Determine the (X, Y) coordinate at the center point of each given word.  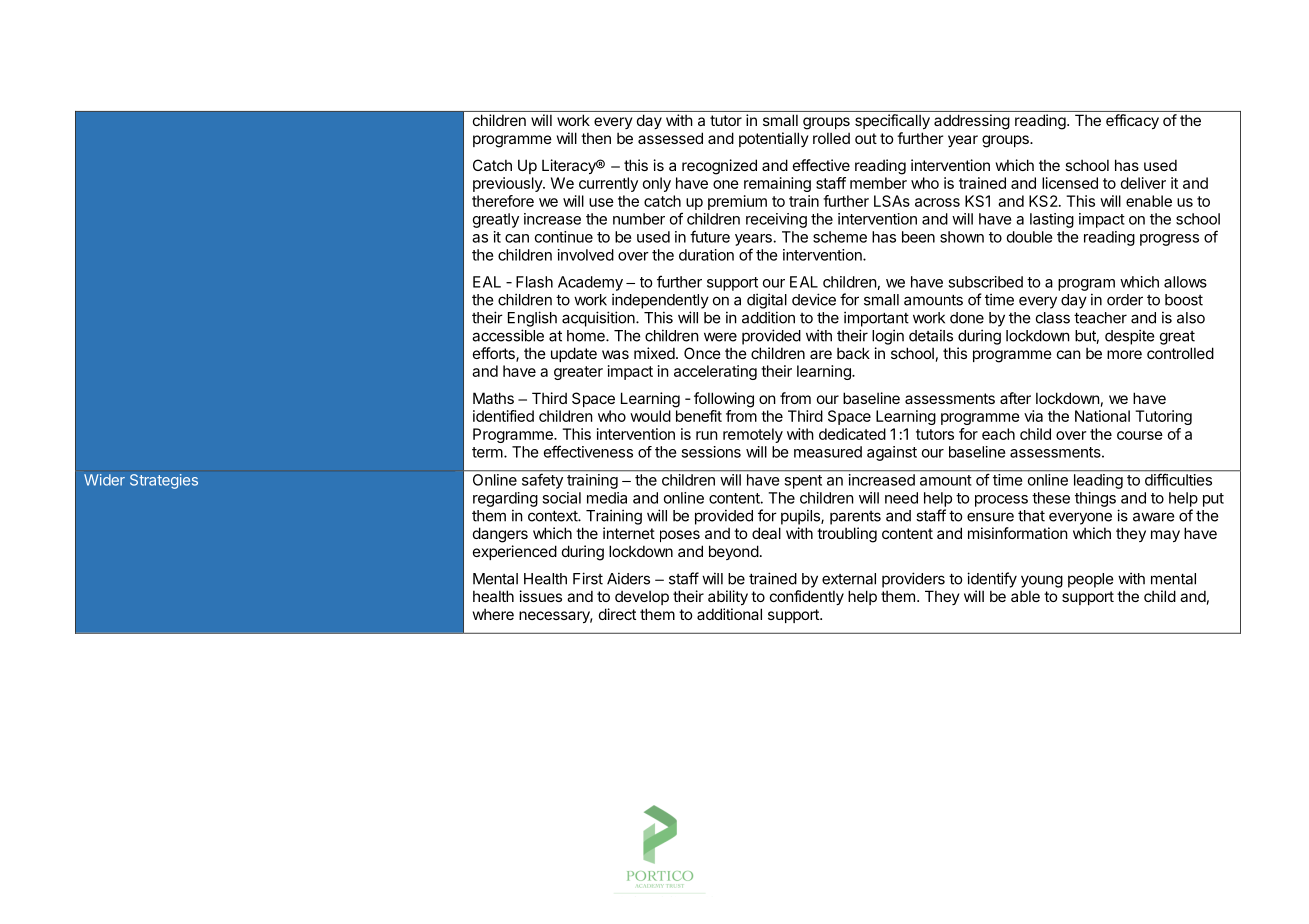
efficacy (1132, 121)
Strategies (164, 481)
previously (508, 184)
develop (642, 597)
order (1125, 300)
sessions (711, 452)
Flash (534, 282)
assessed (670, 138)
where (493, 614)
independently (660, 301)
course (1140, 435)
